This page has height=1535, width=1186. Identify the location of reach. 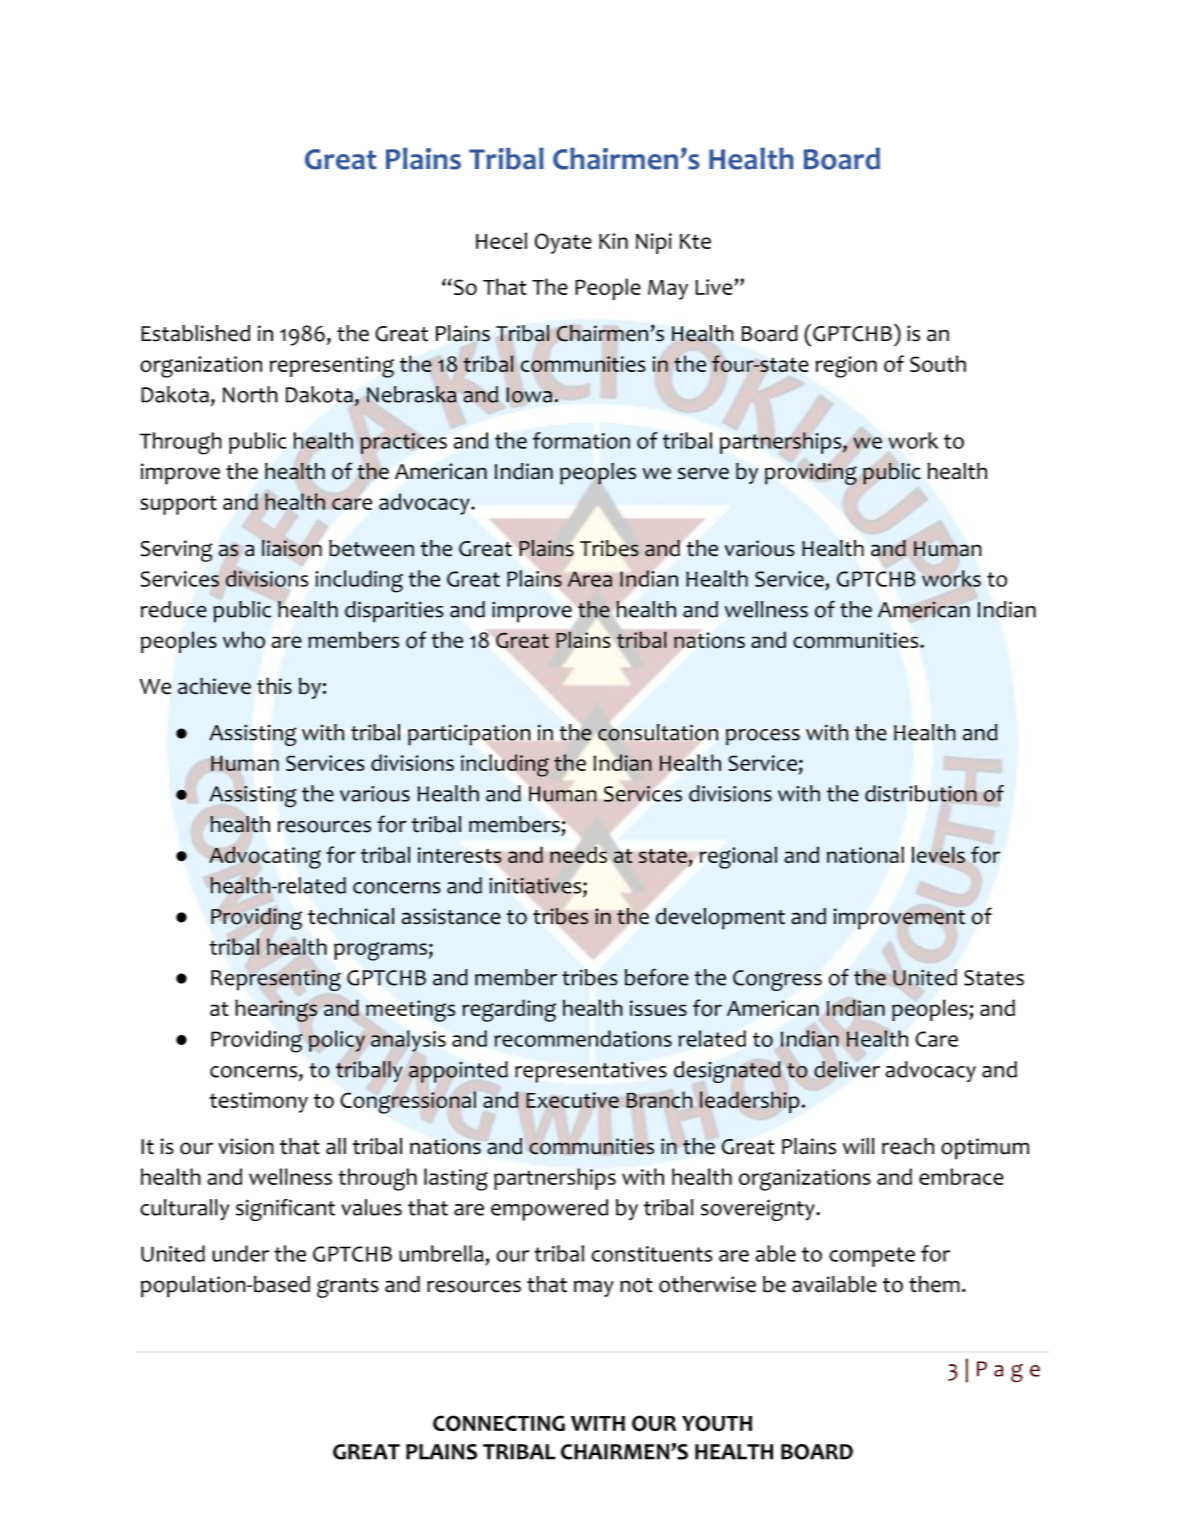
(908, 1146).
